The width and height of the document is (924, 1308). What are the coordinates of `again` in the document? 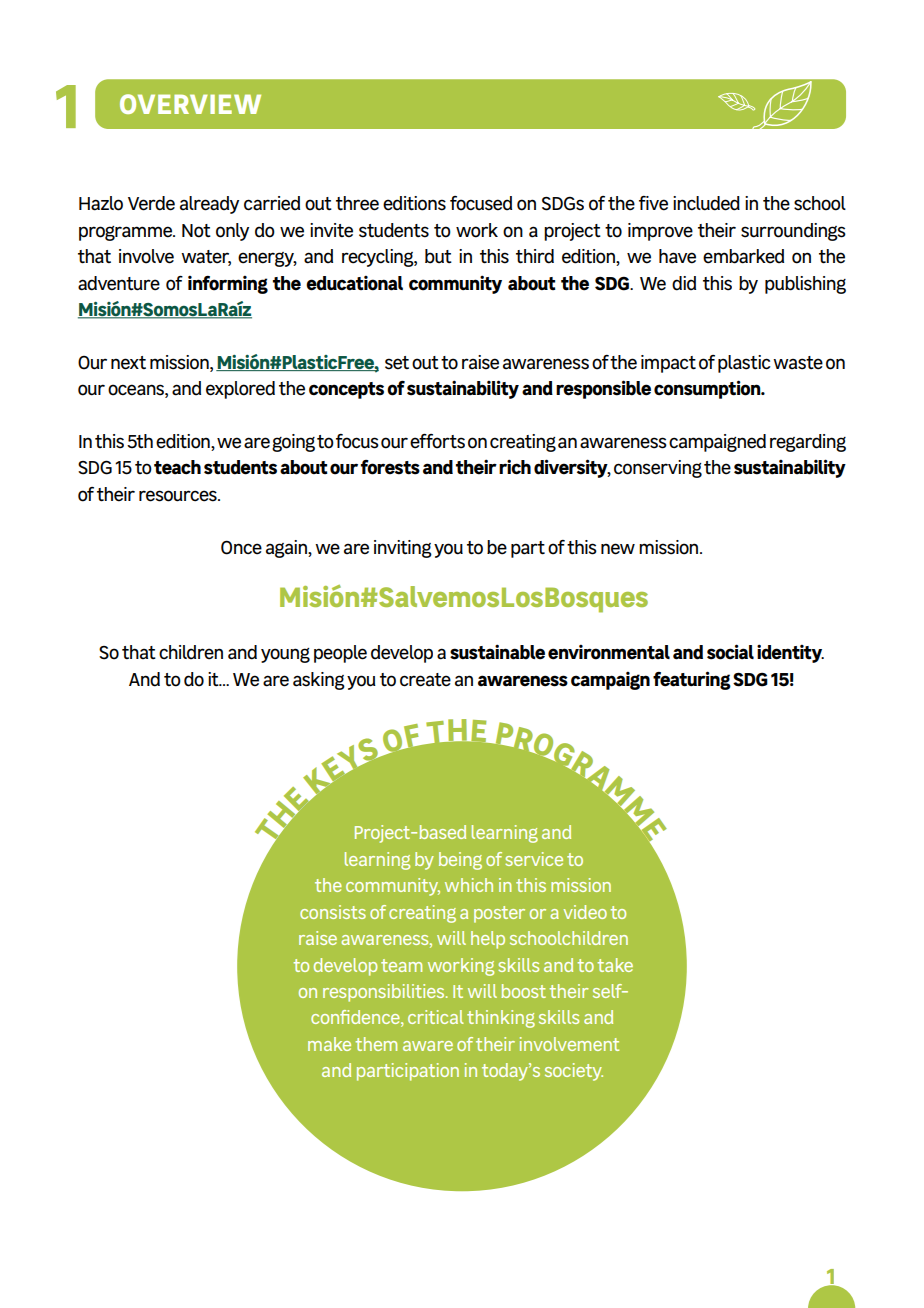 It's located at (287, 549).
